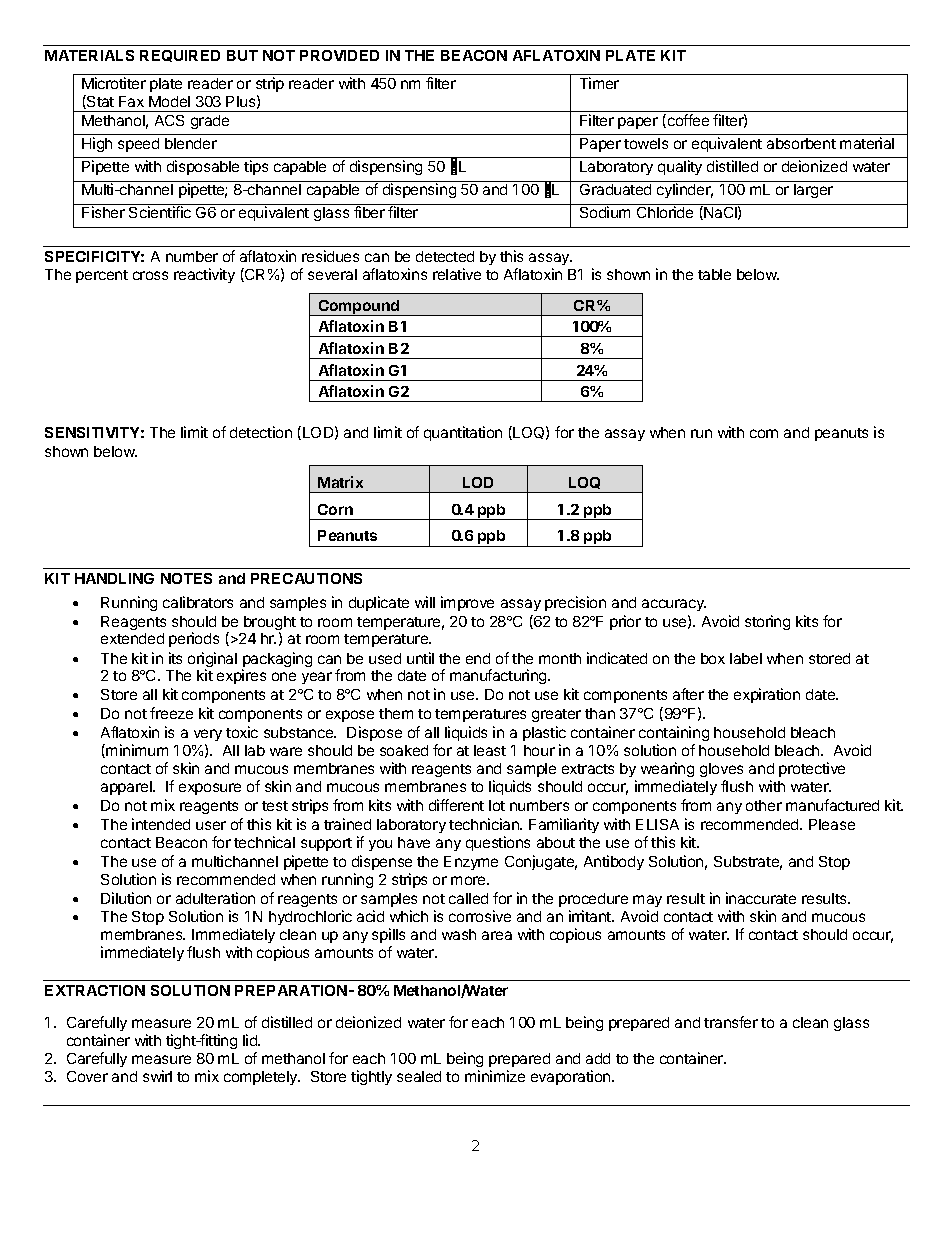  Describe the element at coordinates (261, 432) in the screenshot. I see `detection` at that location.
